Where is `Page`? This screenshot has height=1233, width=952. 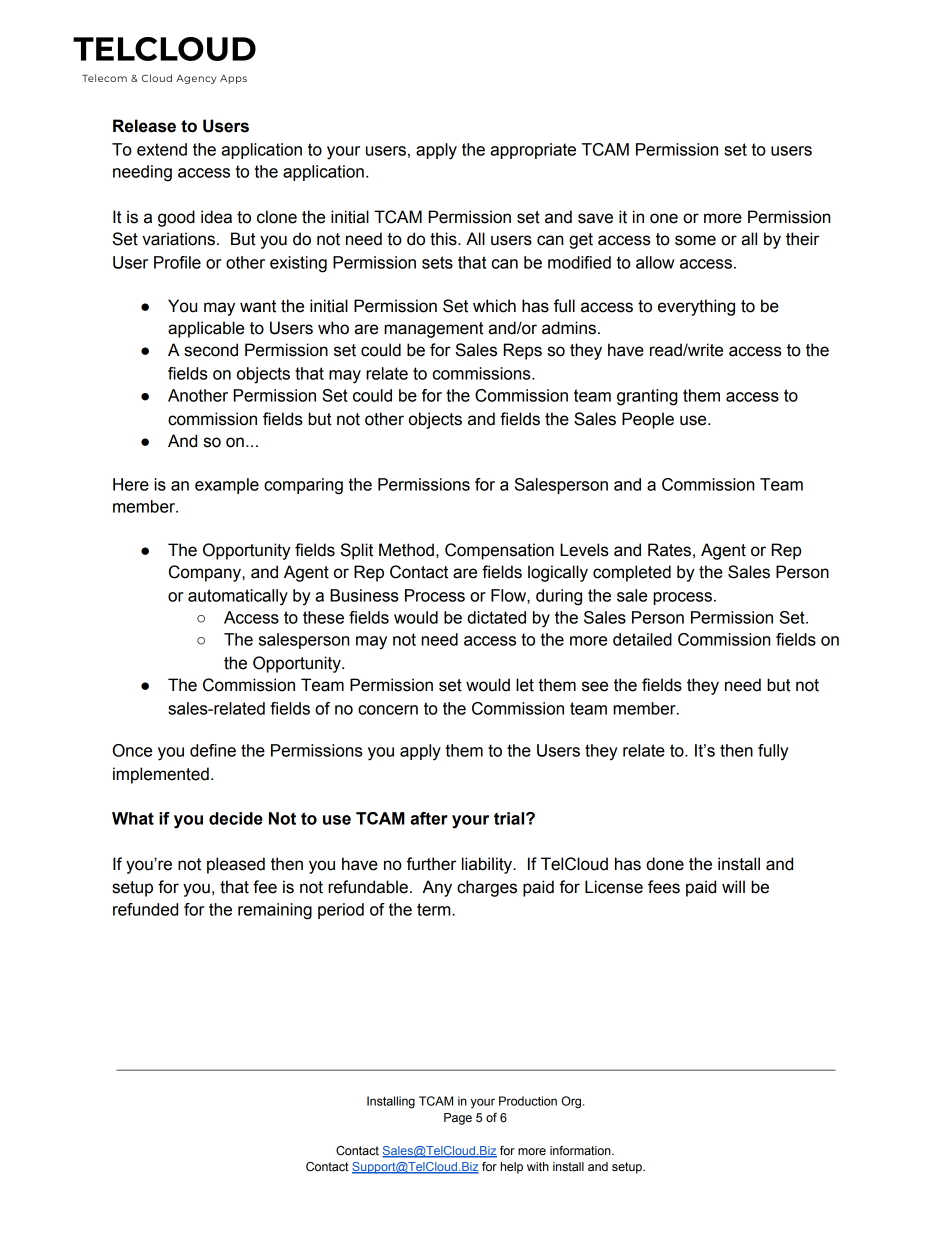 Page is located at coordinates (458, 1119).
